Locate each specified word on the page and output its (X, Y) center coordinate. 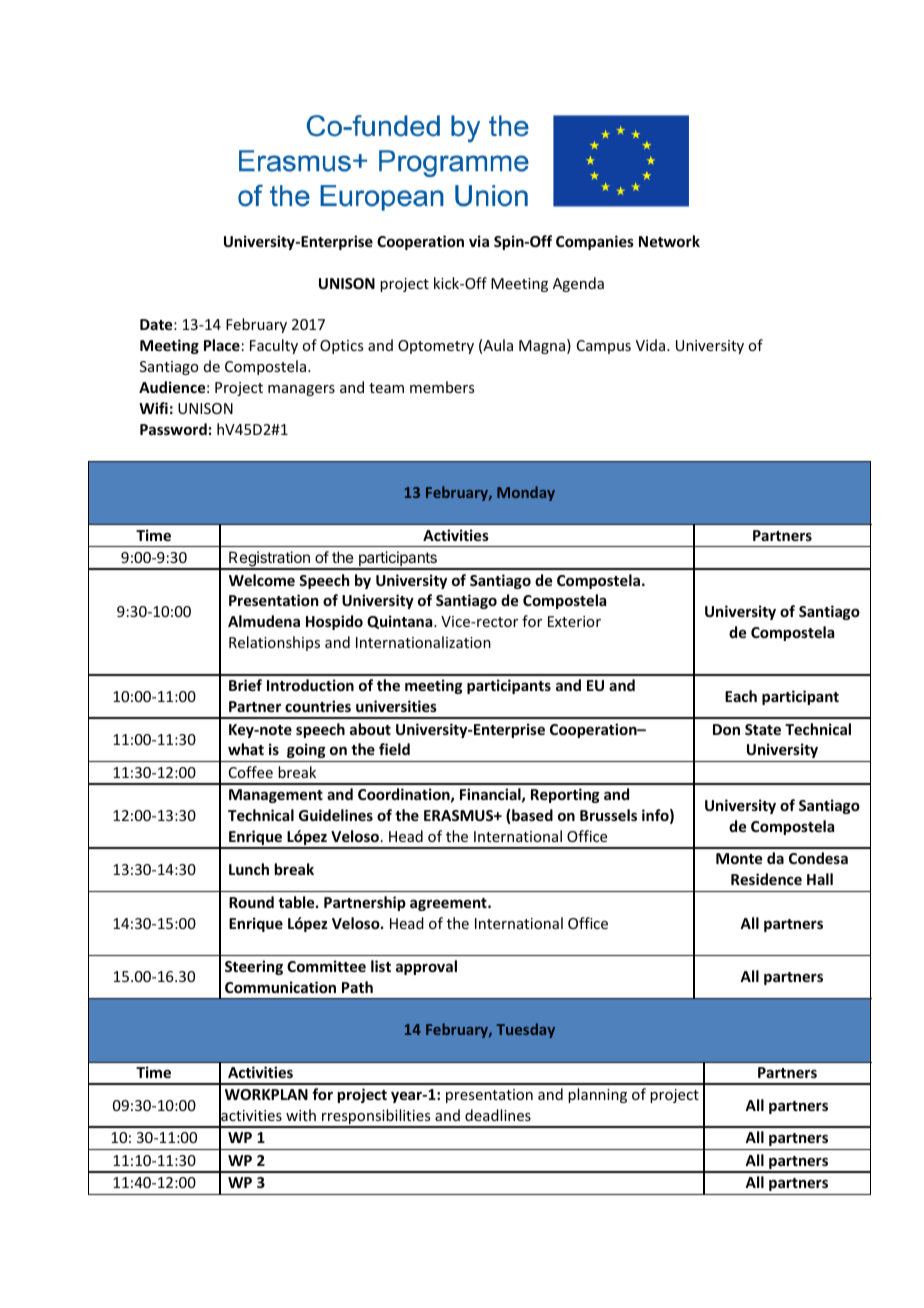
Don (726, 729)
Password (173, 429)
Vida (652, 345)
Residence (766, 879)
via (479, 241)
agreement (449, 904)
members (442, 387)
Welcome (262, 580)
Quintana (401, 622)
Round (251, 902)
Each (741, 696)
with (301, 1115)
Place (222, 345)
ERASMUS (460, 815)
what (246, 749)
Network (669, 241)
